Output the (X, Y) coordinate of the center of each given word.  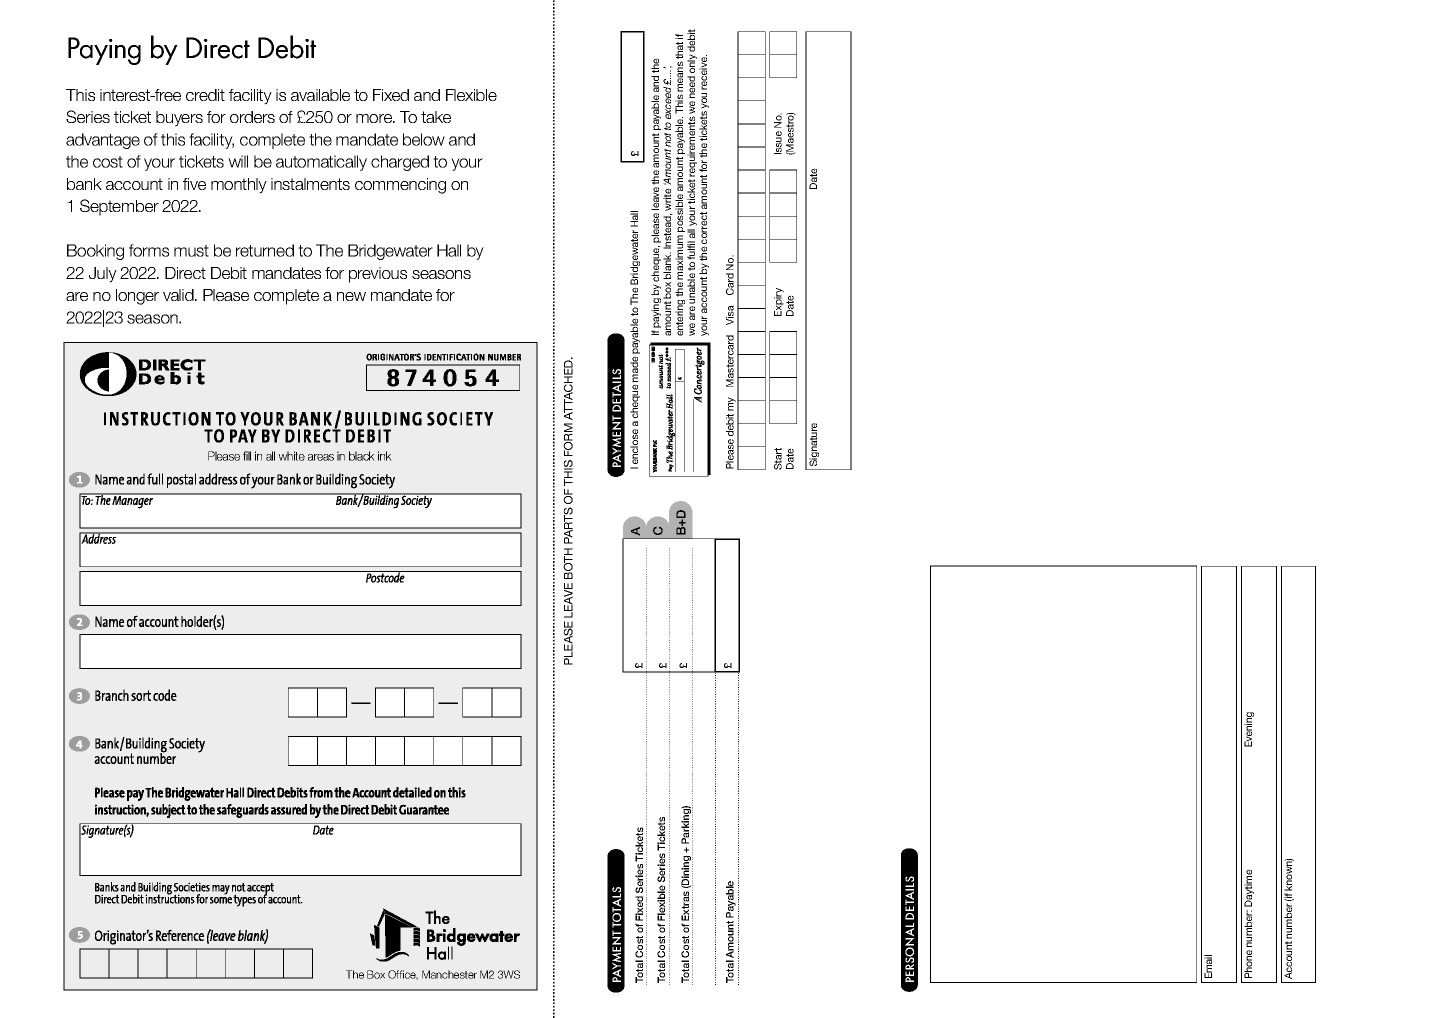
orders (252, 117)
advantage (103, 141)
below (424, 139)
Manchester (449, 974)
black (362, 456)
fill (247, 456)
